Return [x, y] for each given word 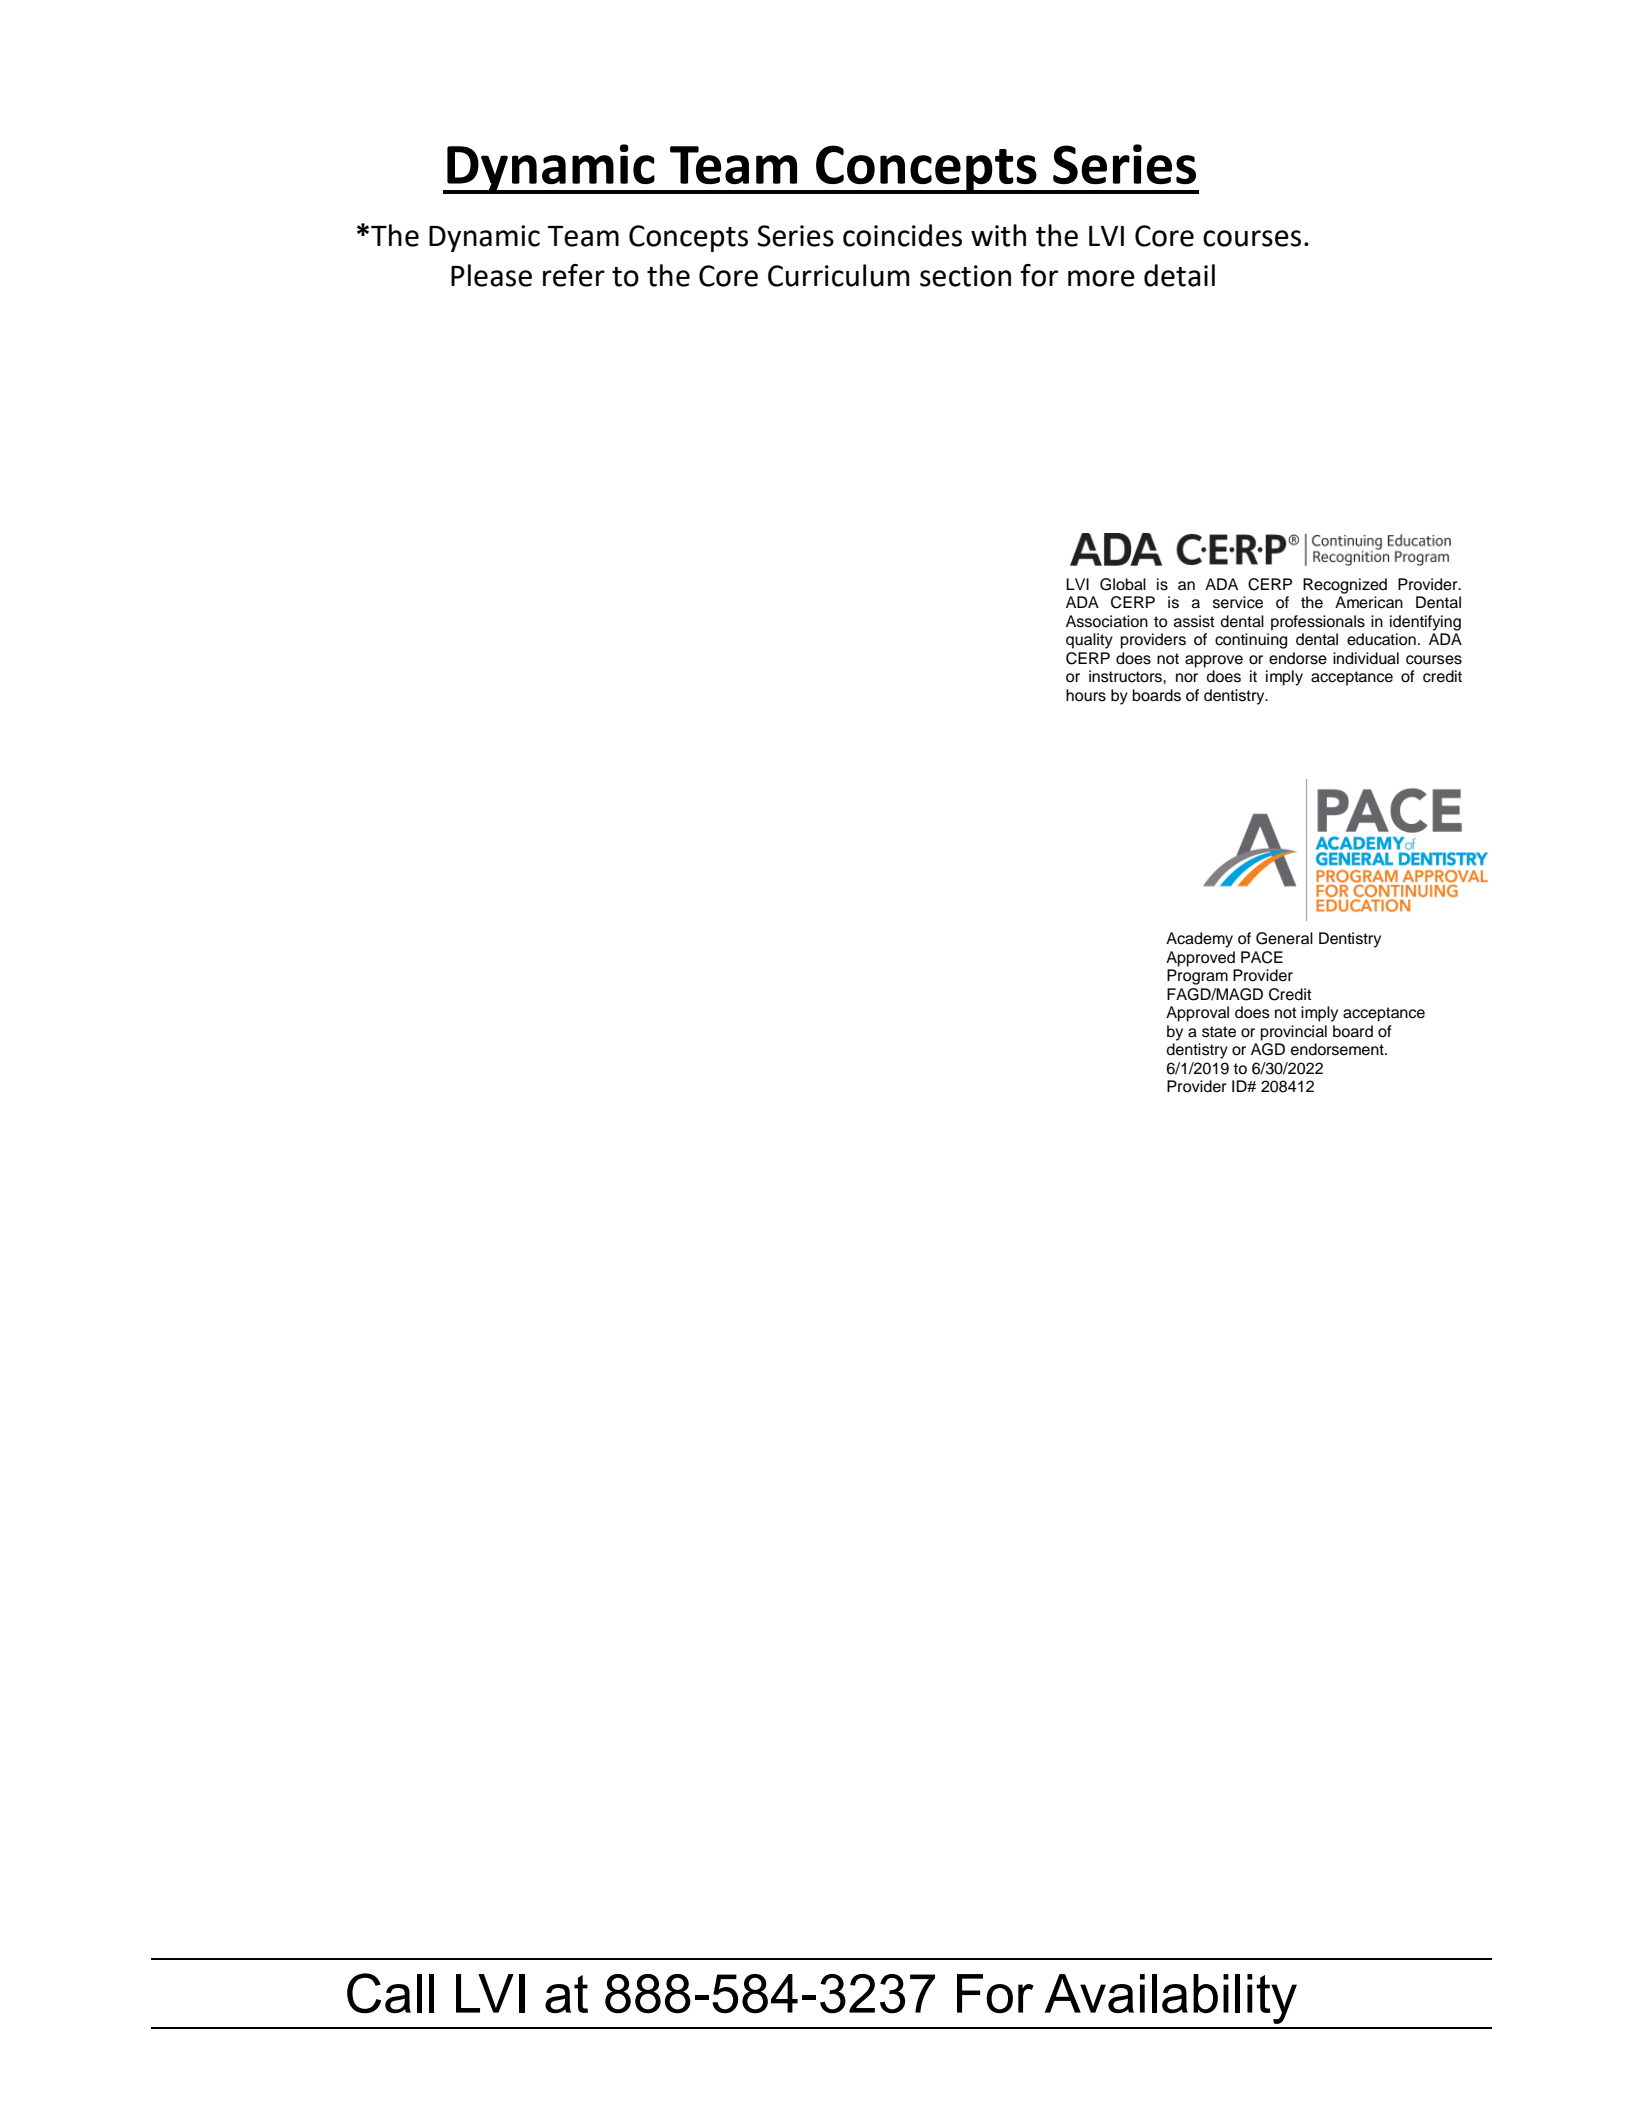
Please [491, 275]
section [965, 276]
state [1219, 1032]
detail [1179, 275]
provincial [1294, 1033]
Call [390, 1993]
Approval [1197, 1014]
